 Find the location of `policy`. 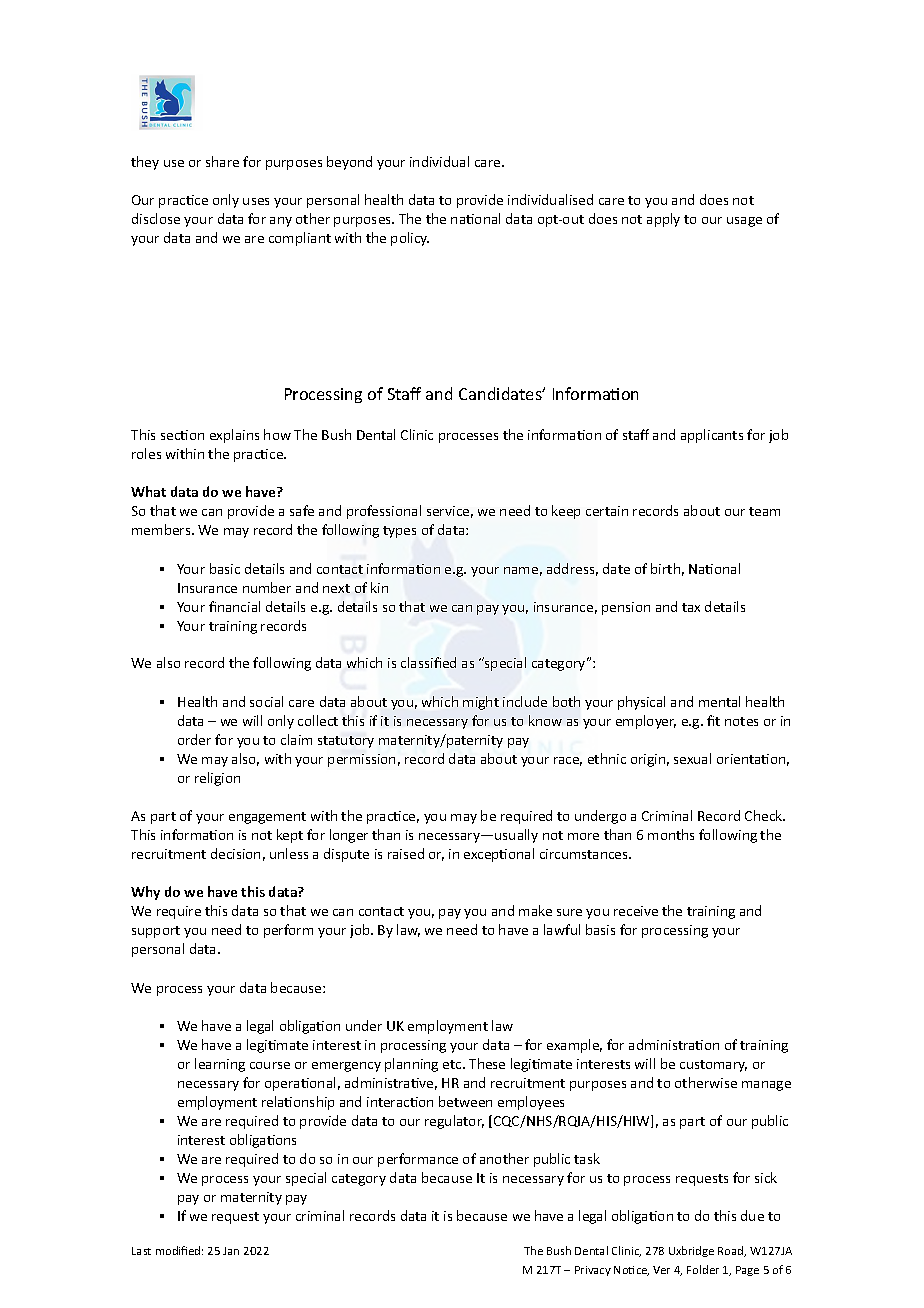

policy is located at coordinates (410, 239).
